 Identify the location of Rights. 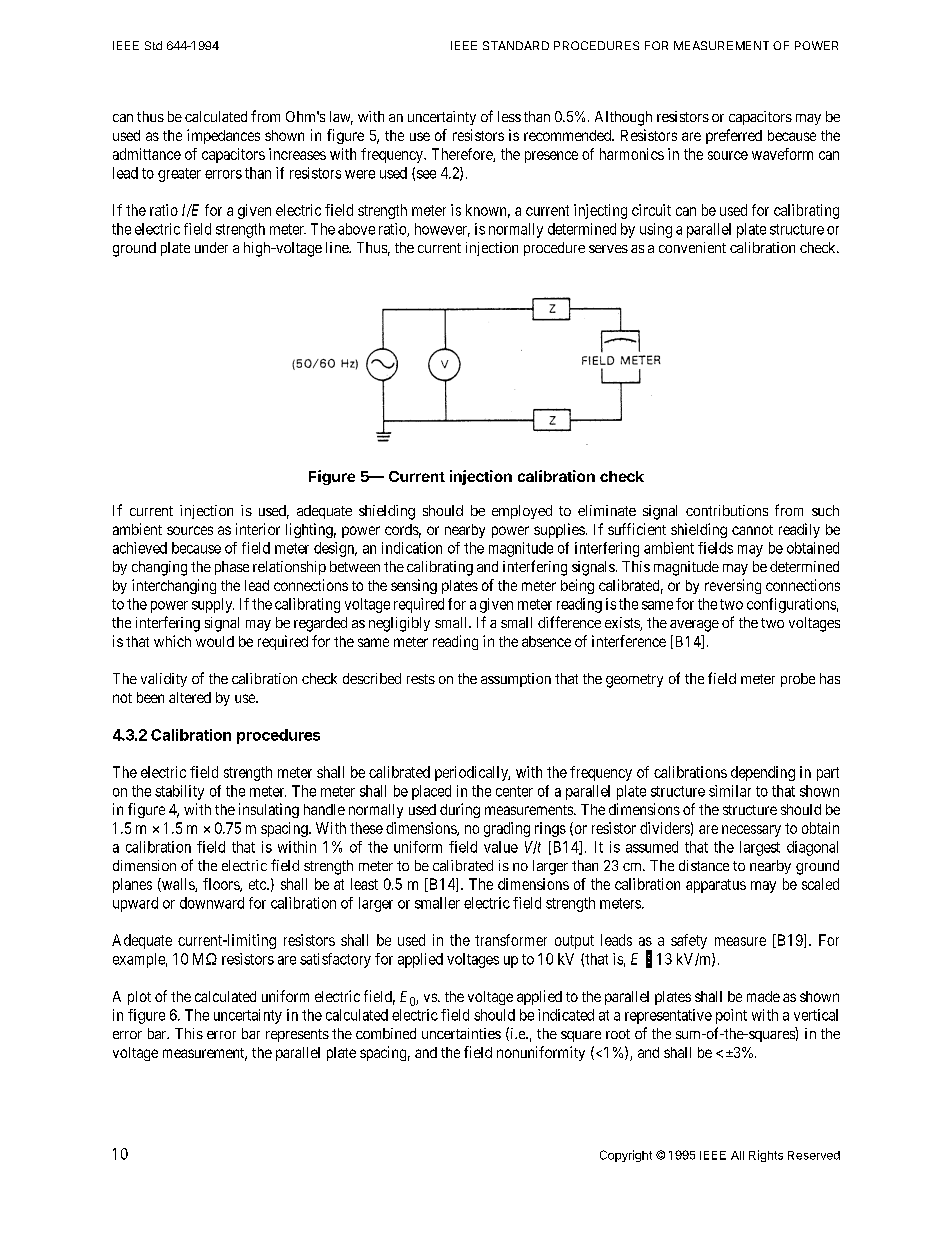
(766, 1156).
